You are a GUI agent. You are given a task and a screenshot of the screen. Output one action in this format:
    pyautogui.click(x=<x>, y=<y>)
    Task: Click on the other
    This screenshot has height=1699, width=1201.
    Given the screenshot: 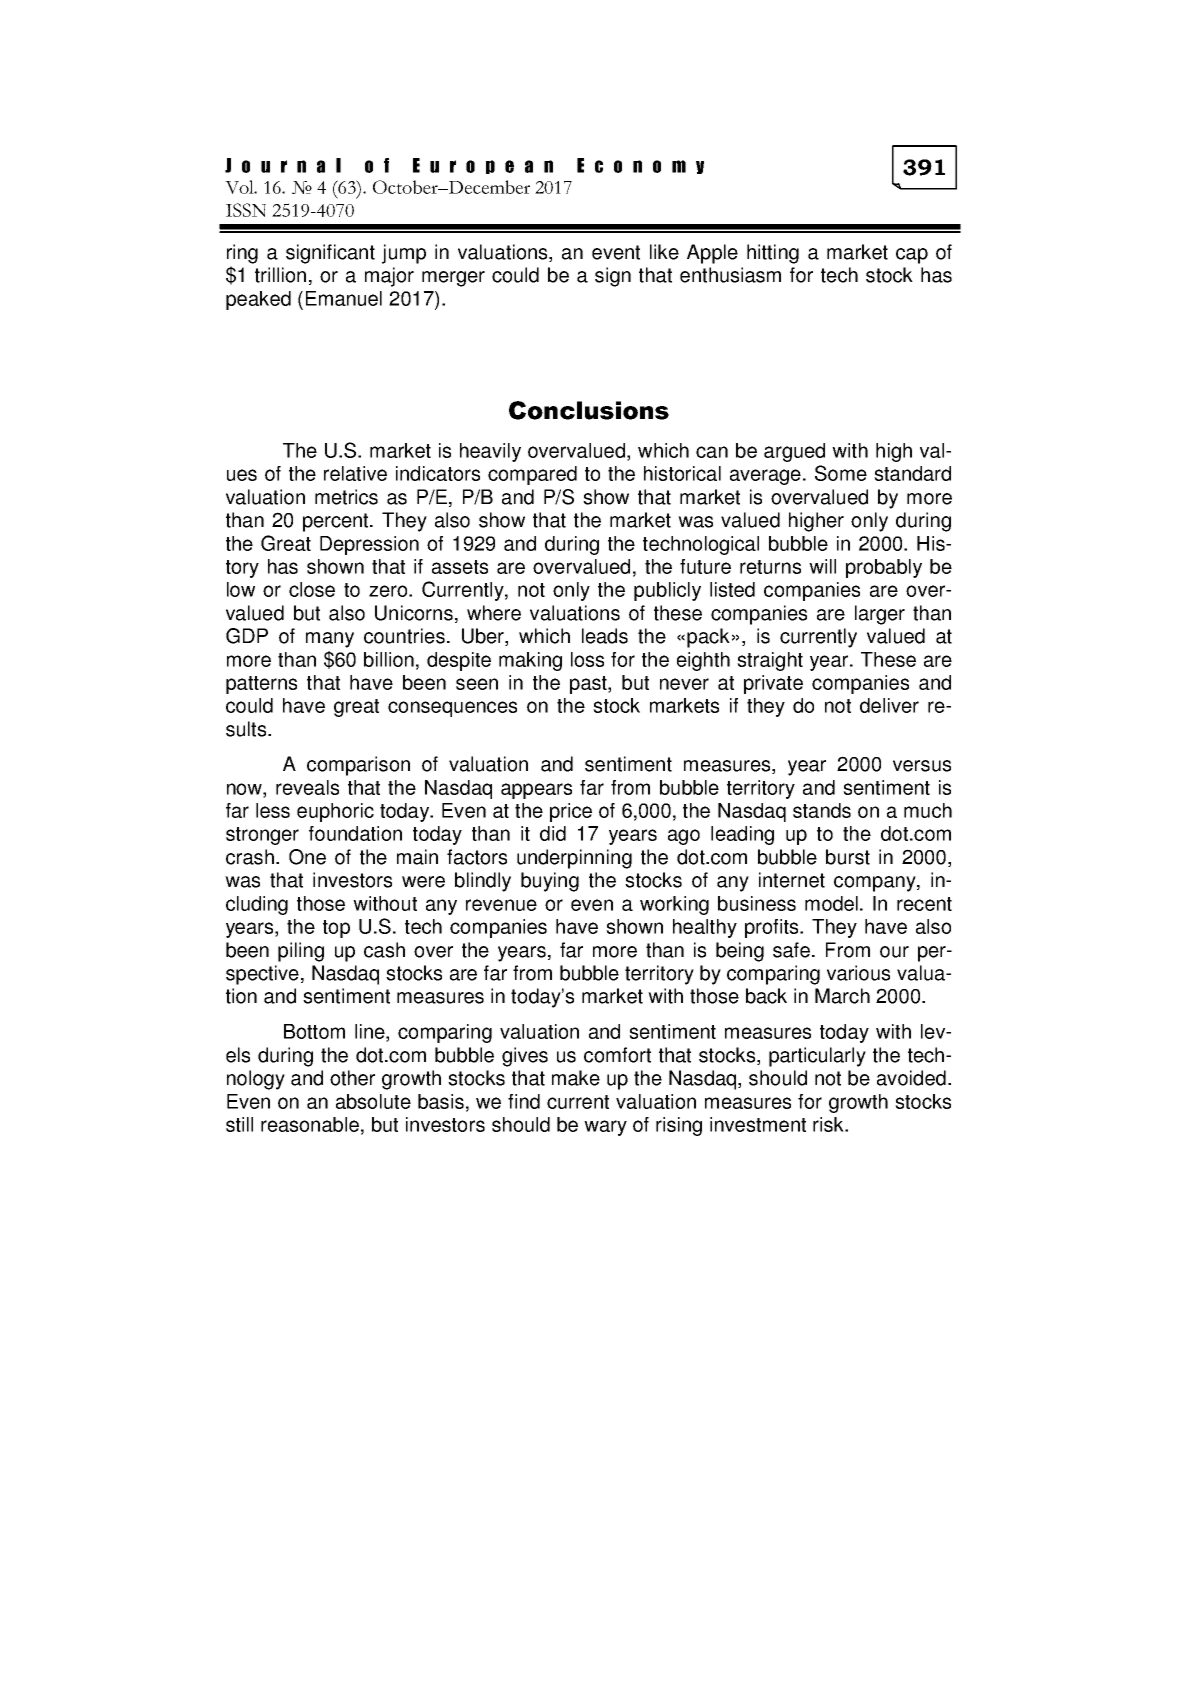 What is the action you would take?
    pyautogui.click(x=352, y=1078)
